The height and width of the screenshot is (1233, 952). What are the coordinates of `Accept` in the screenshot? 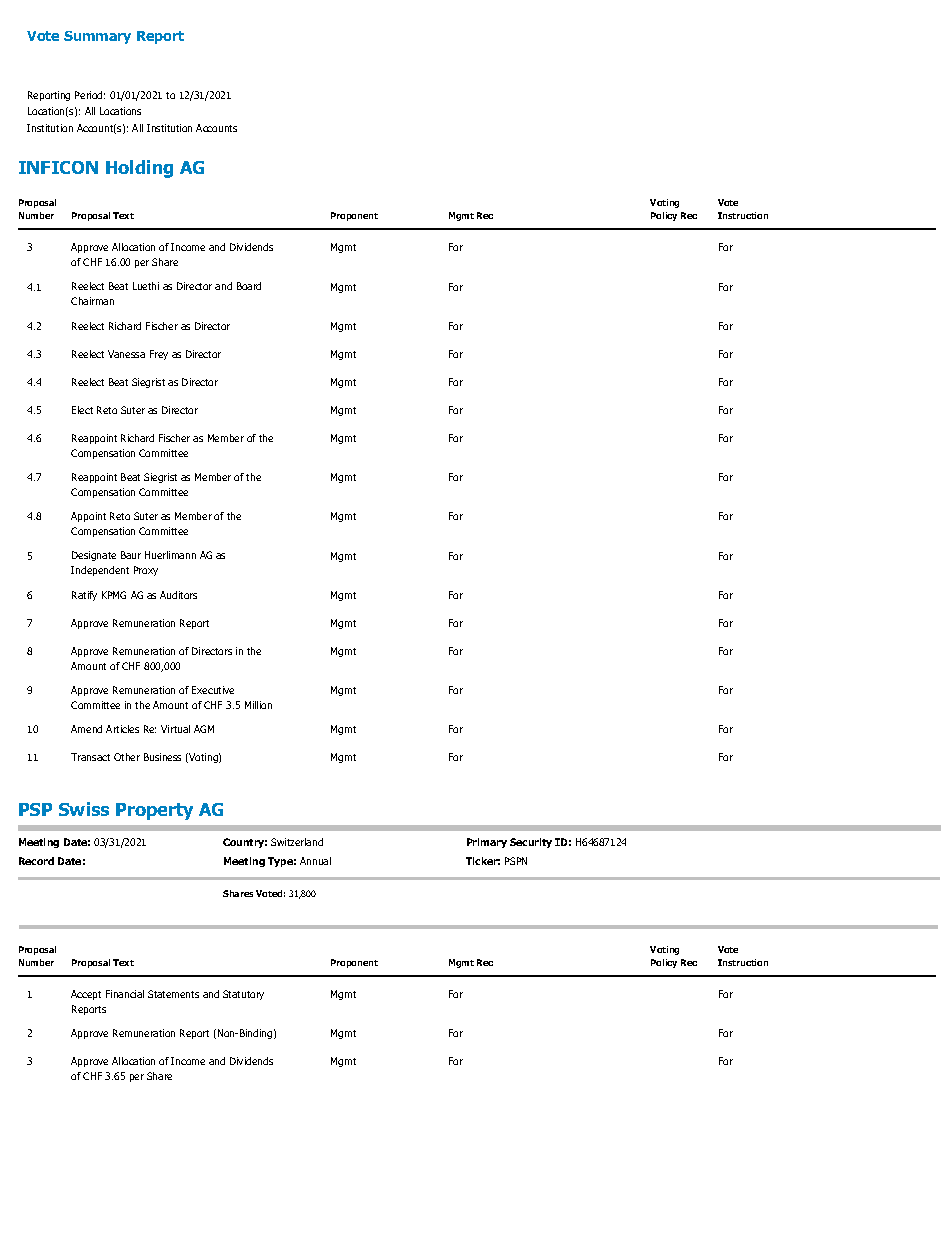 It's located at (86, 995).
